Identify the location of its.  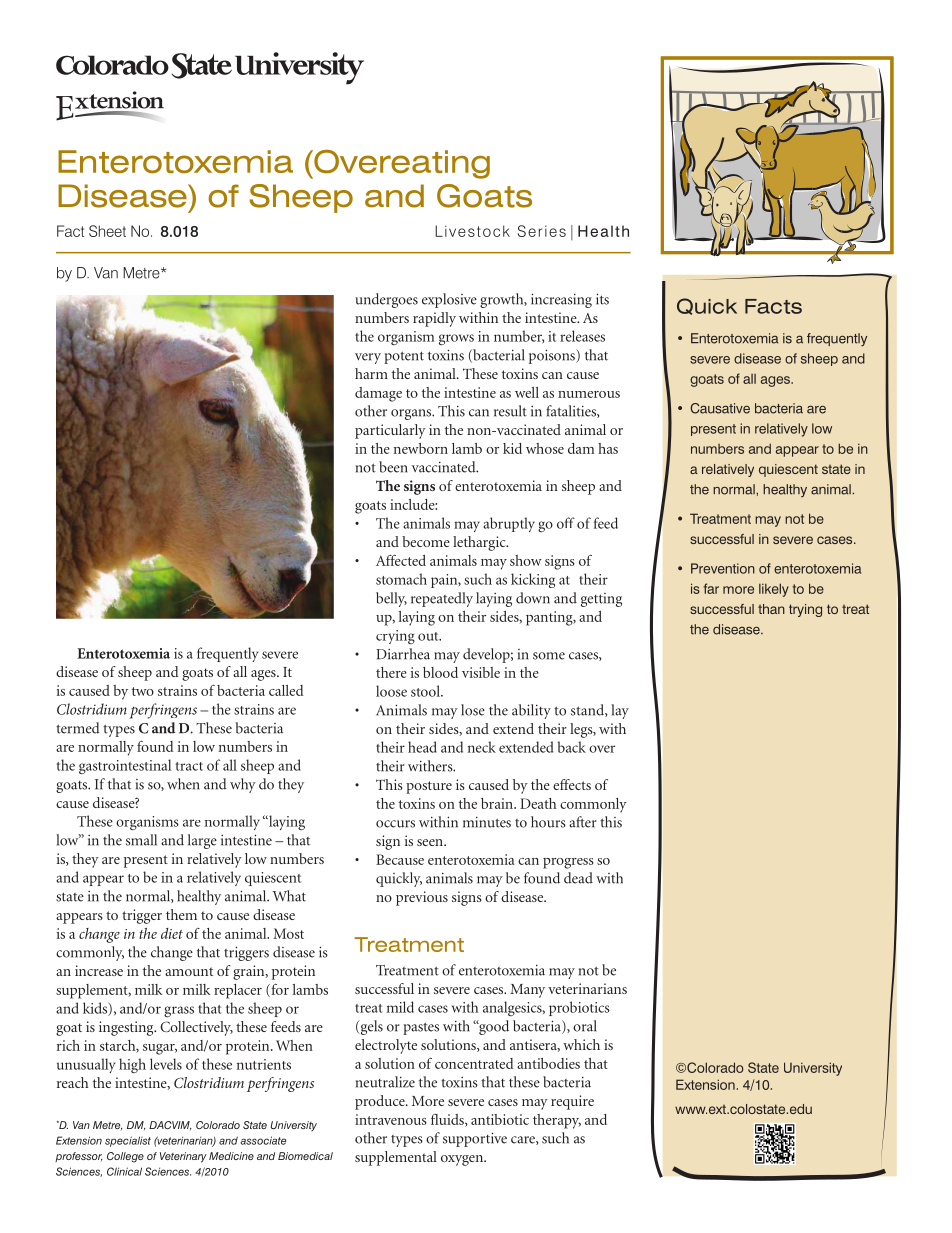
(602, 299).
